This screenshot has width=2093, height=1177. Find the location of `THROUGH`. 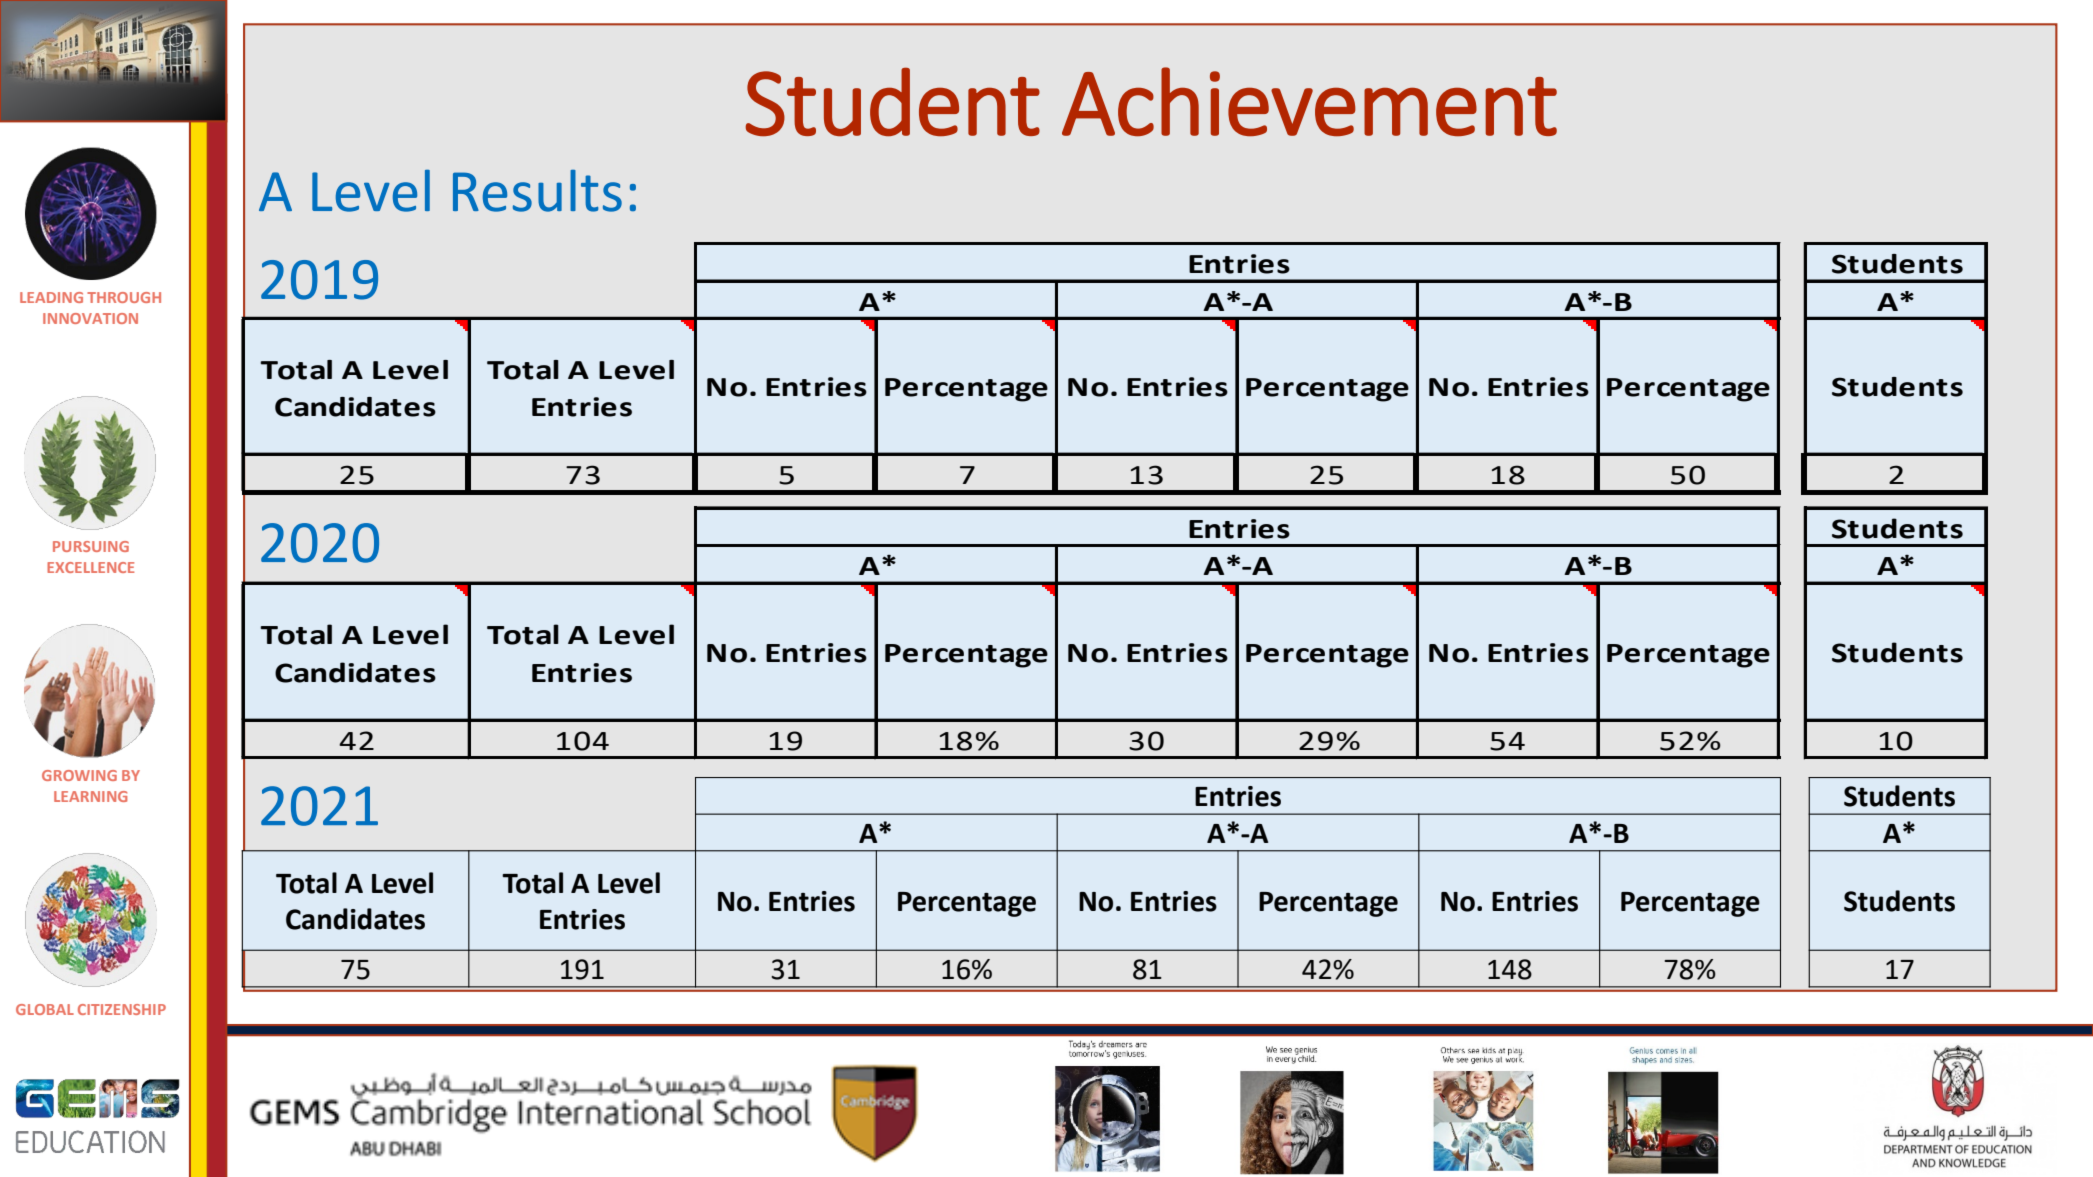

THROUGH is located at coordinates (124, 297).
